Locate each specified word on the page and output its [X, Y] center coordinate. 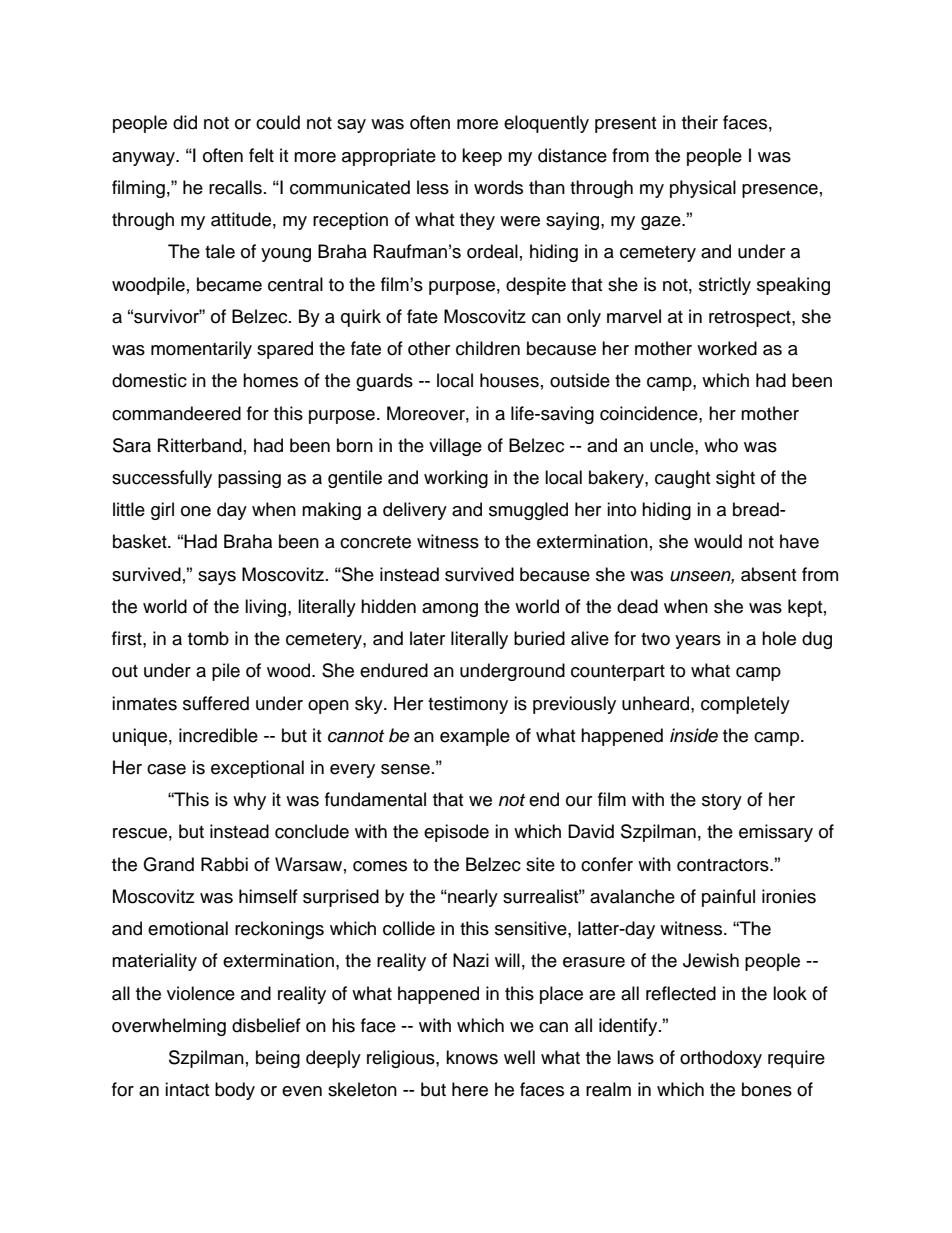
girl [162, 511]
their [700, 122]
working [456, 479]
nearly [472, 898]
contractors [724, 865]
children [488, 348]
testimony [468, 705]
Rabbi [224, 864]
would [718, 541]
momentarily [201, 350]
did [185, 122]
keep [482, 157]
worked [727, 348]
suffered [216, 703]
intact [187, 1089]
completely [745, 705]
